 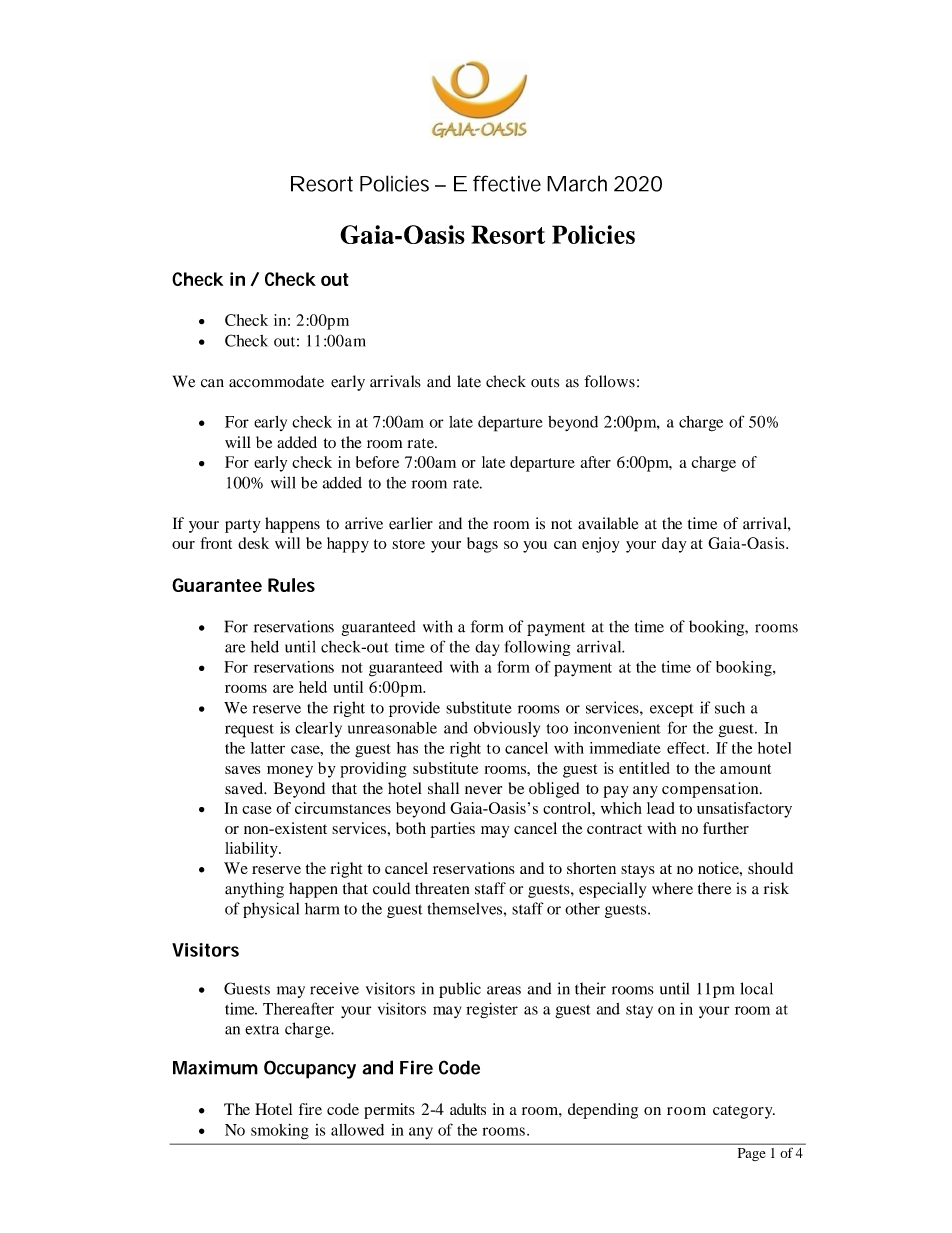 I want to click on adults, so click(x=468, y=1109).
